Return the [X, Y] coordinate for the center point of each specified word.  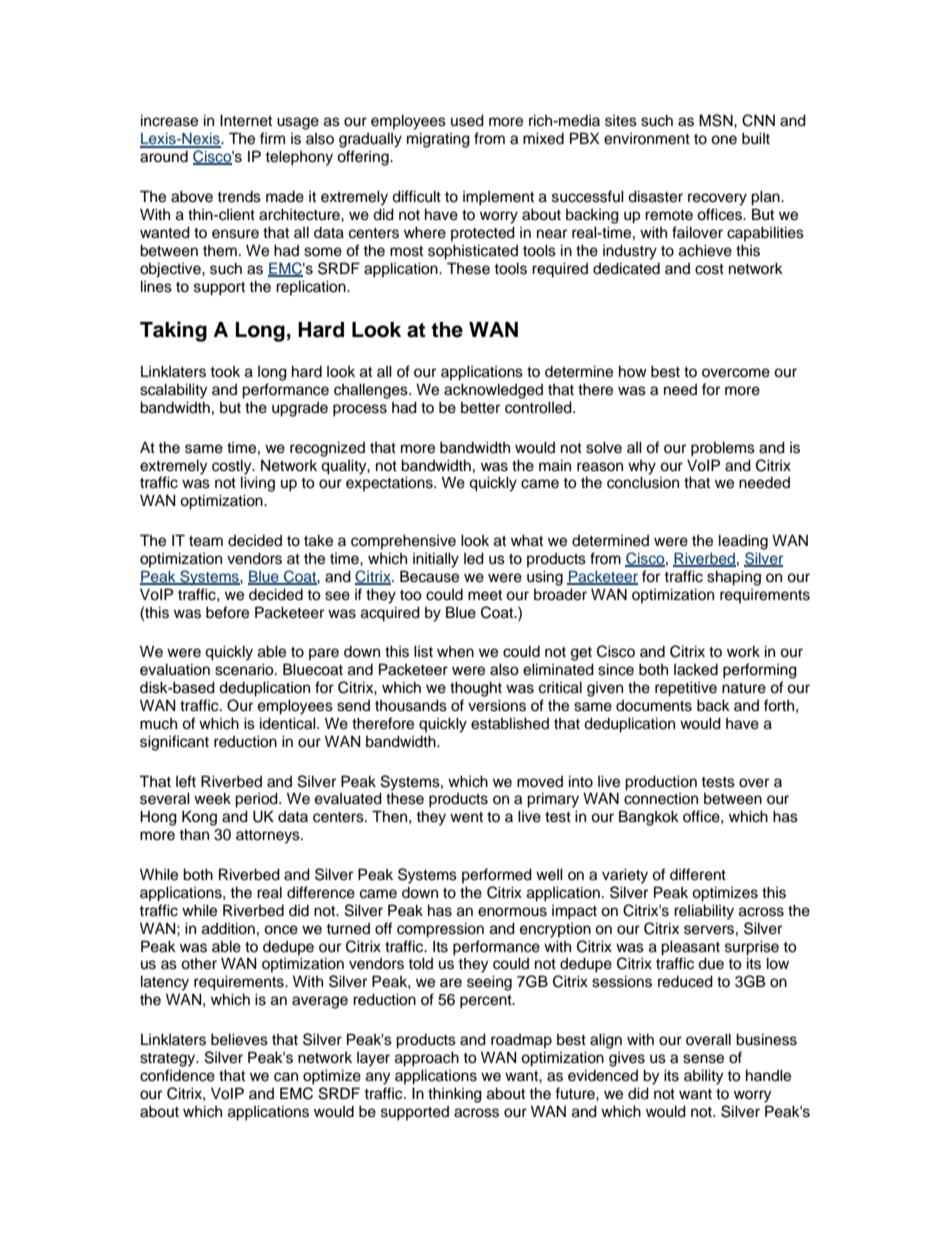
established [510, 723]
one [724, 140]
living [258, 484]
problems [723, 449]
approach [427, 1059]
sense [703, 1059]
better [480, 408]
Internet [246, 120]
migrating [438, 140]
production [661, 783]
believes [239, 1039]
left [186, 781]
